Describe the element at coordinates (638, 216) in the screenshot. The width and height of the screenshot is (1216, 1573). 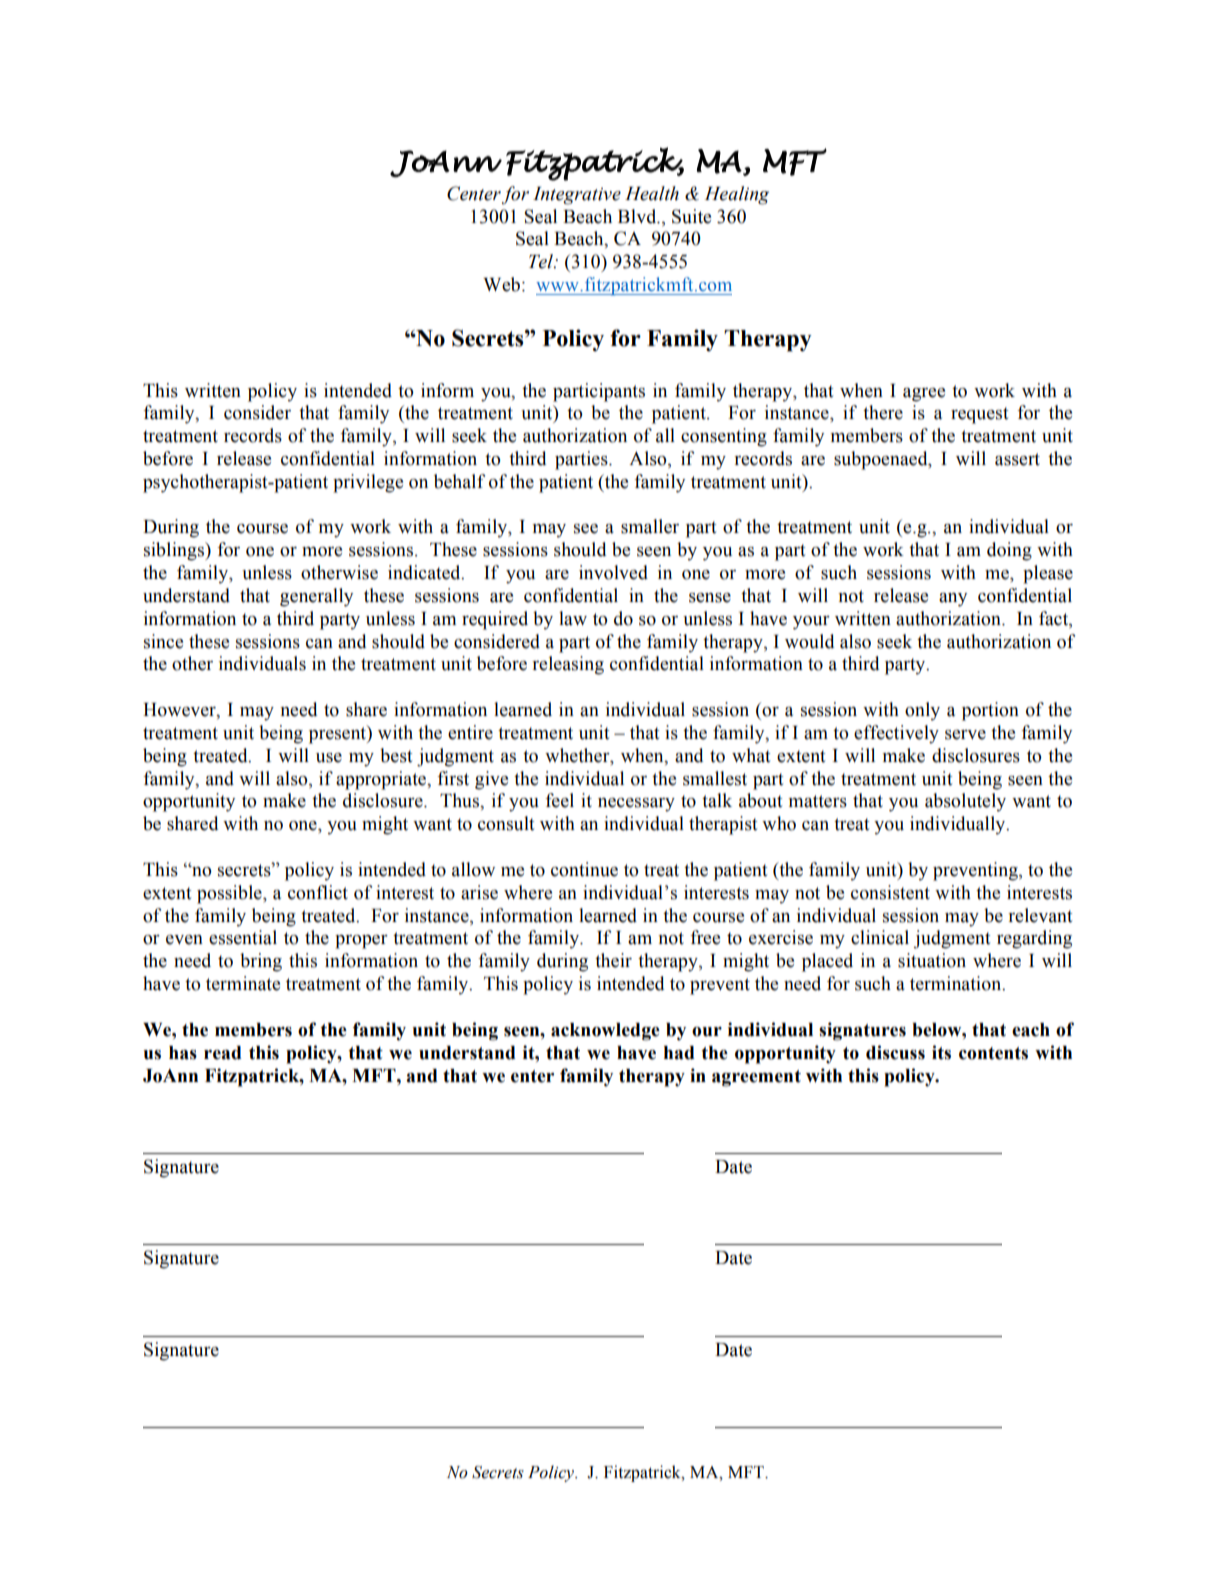
I see `Blvd` at that location.
